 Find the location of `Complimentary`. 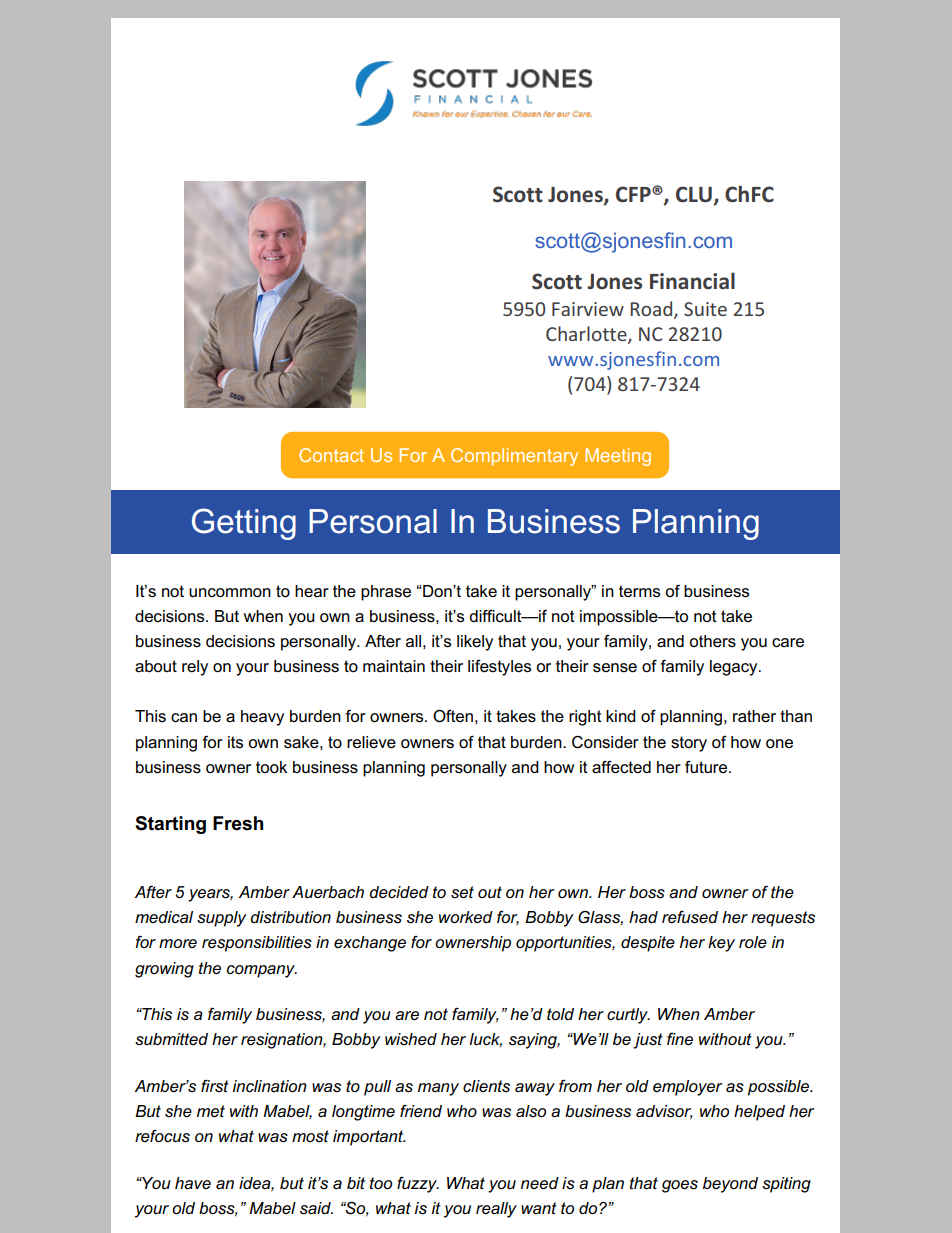

Complimentary is located at coordinates (514, 457).
